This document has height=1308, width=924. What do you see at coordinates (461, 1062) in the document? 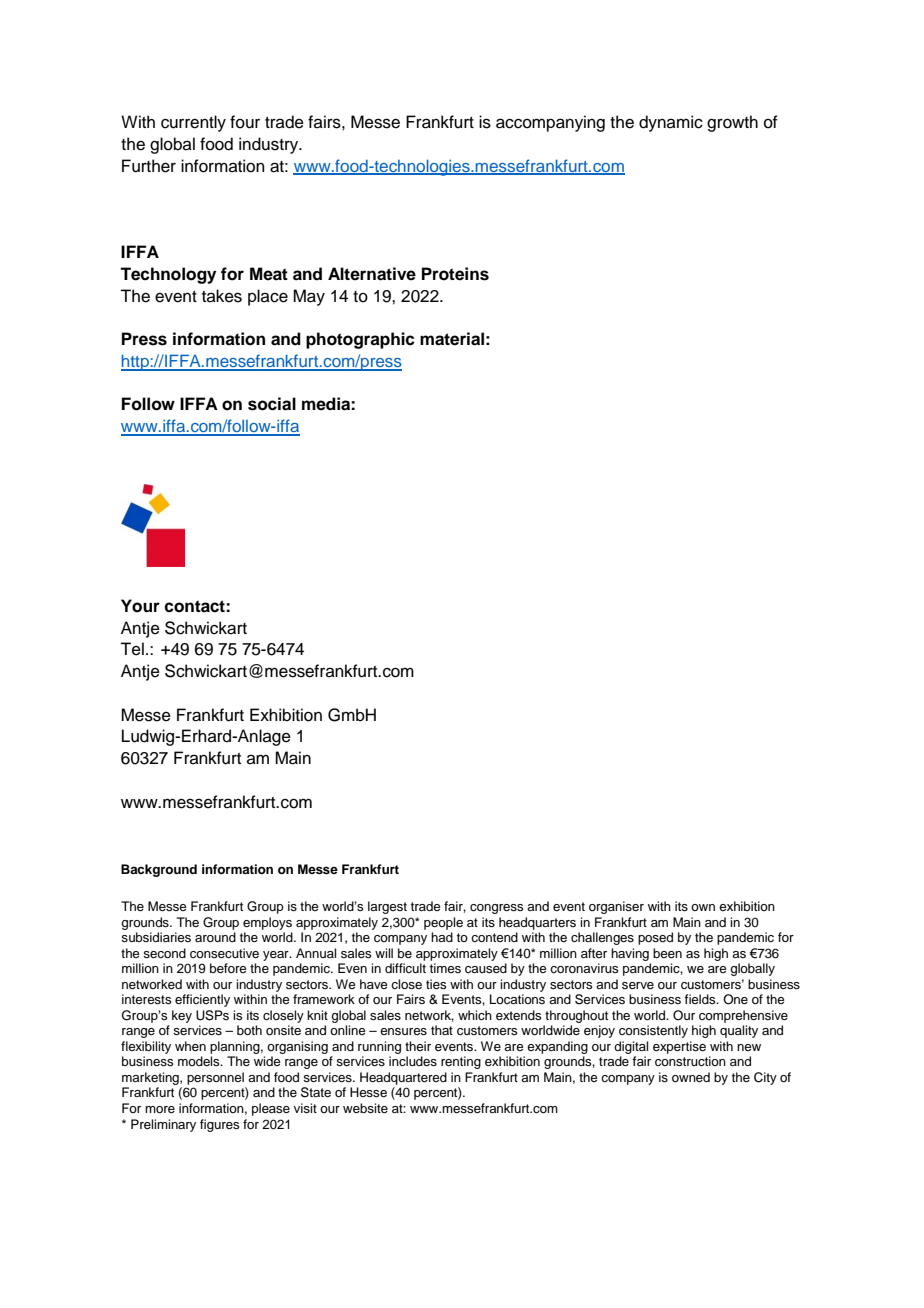
I see `renting` at bounding box center [461, 1062].
